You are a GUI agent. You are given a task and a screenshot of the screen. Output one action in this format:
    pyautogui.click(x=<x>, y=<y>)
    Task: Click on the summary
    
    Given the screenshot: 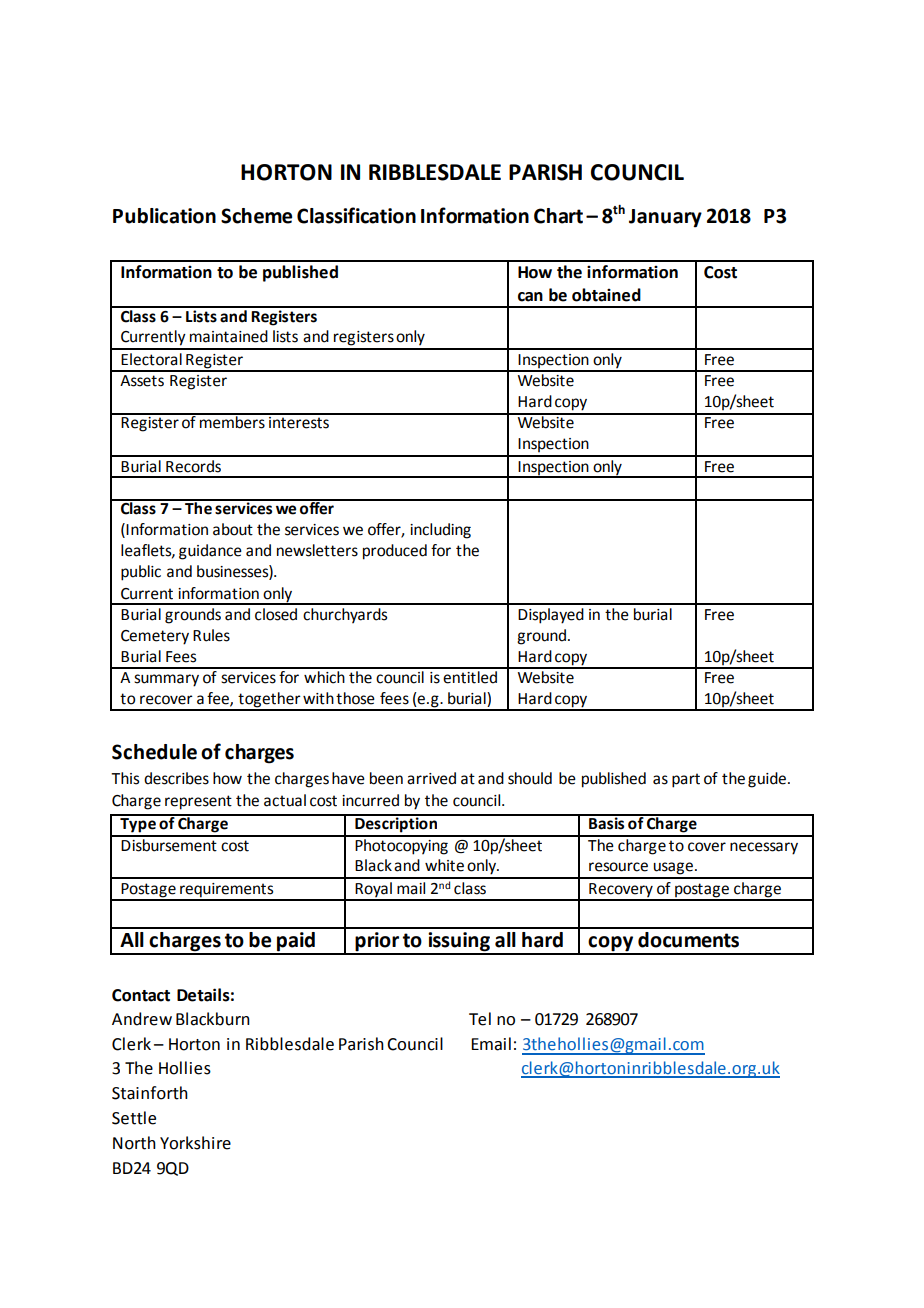 What is the action you would take?
    pyautogui.click(x=166, y=680)
